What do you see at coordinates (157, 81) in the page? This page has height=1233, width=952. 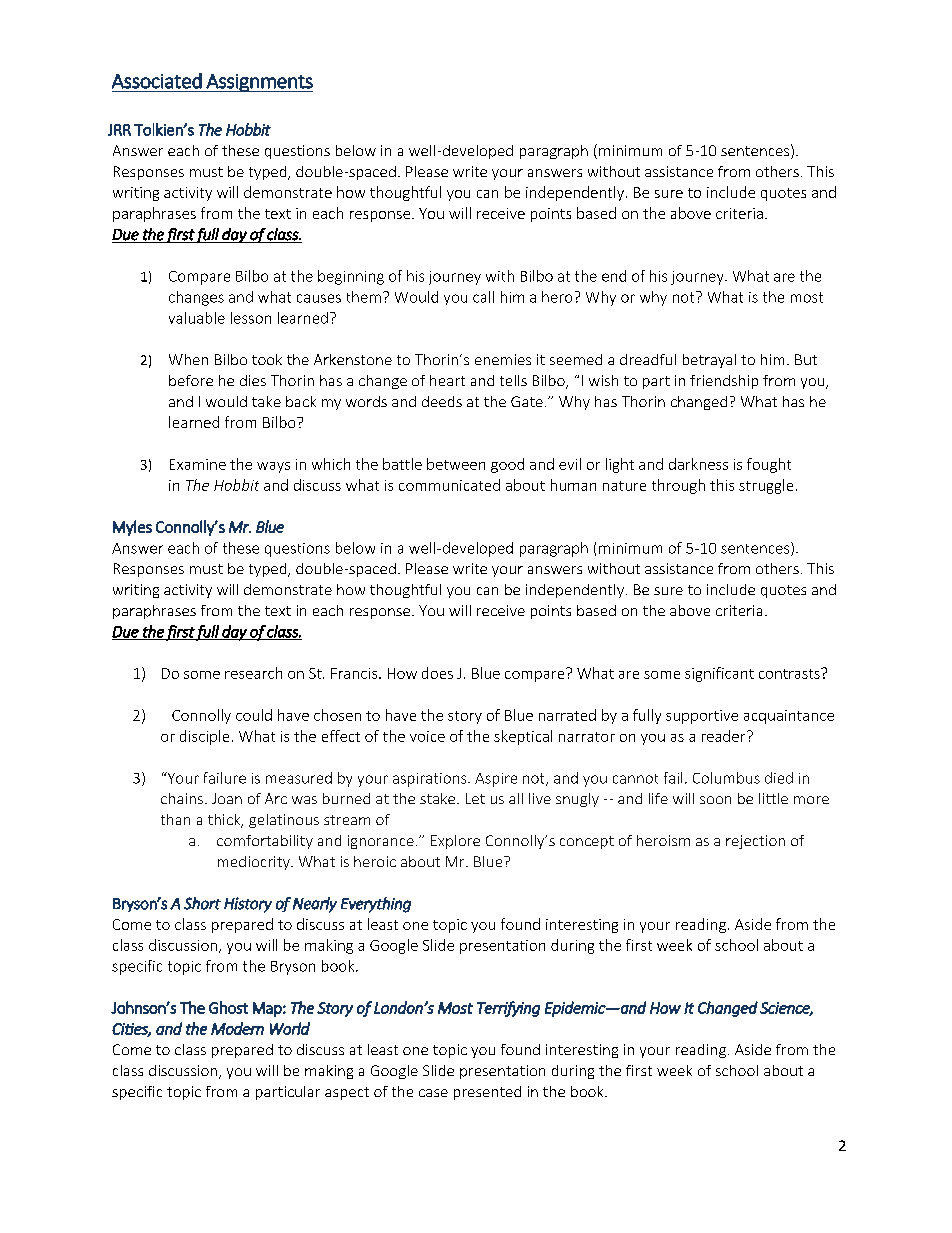 I see `Associated` at bounding box center [157, 81].
